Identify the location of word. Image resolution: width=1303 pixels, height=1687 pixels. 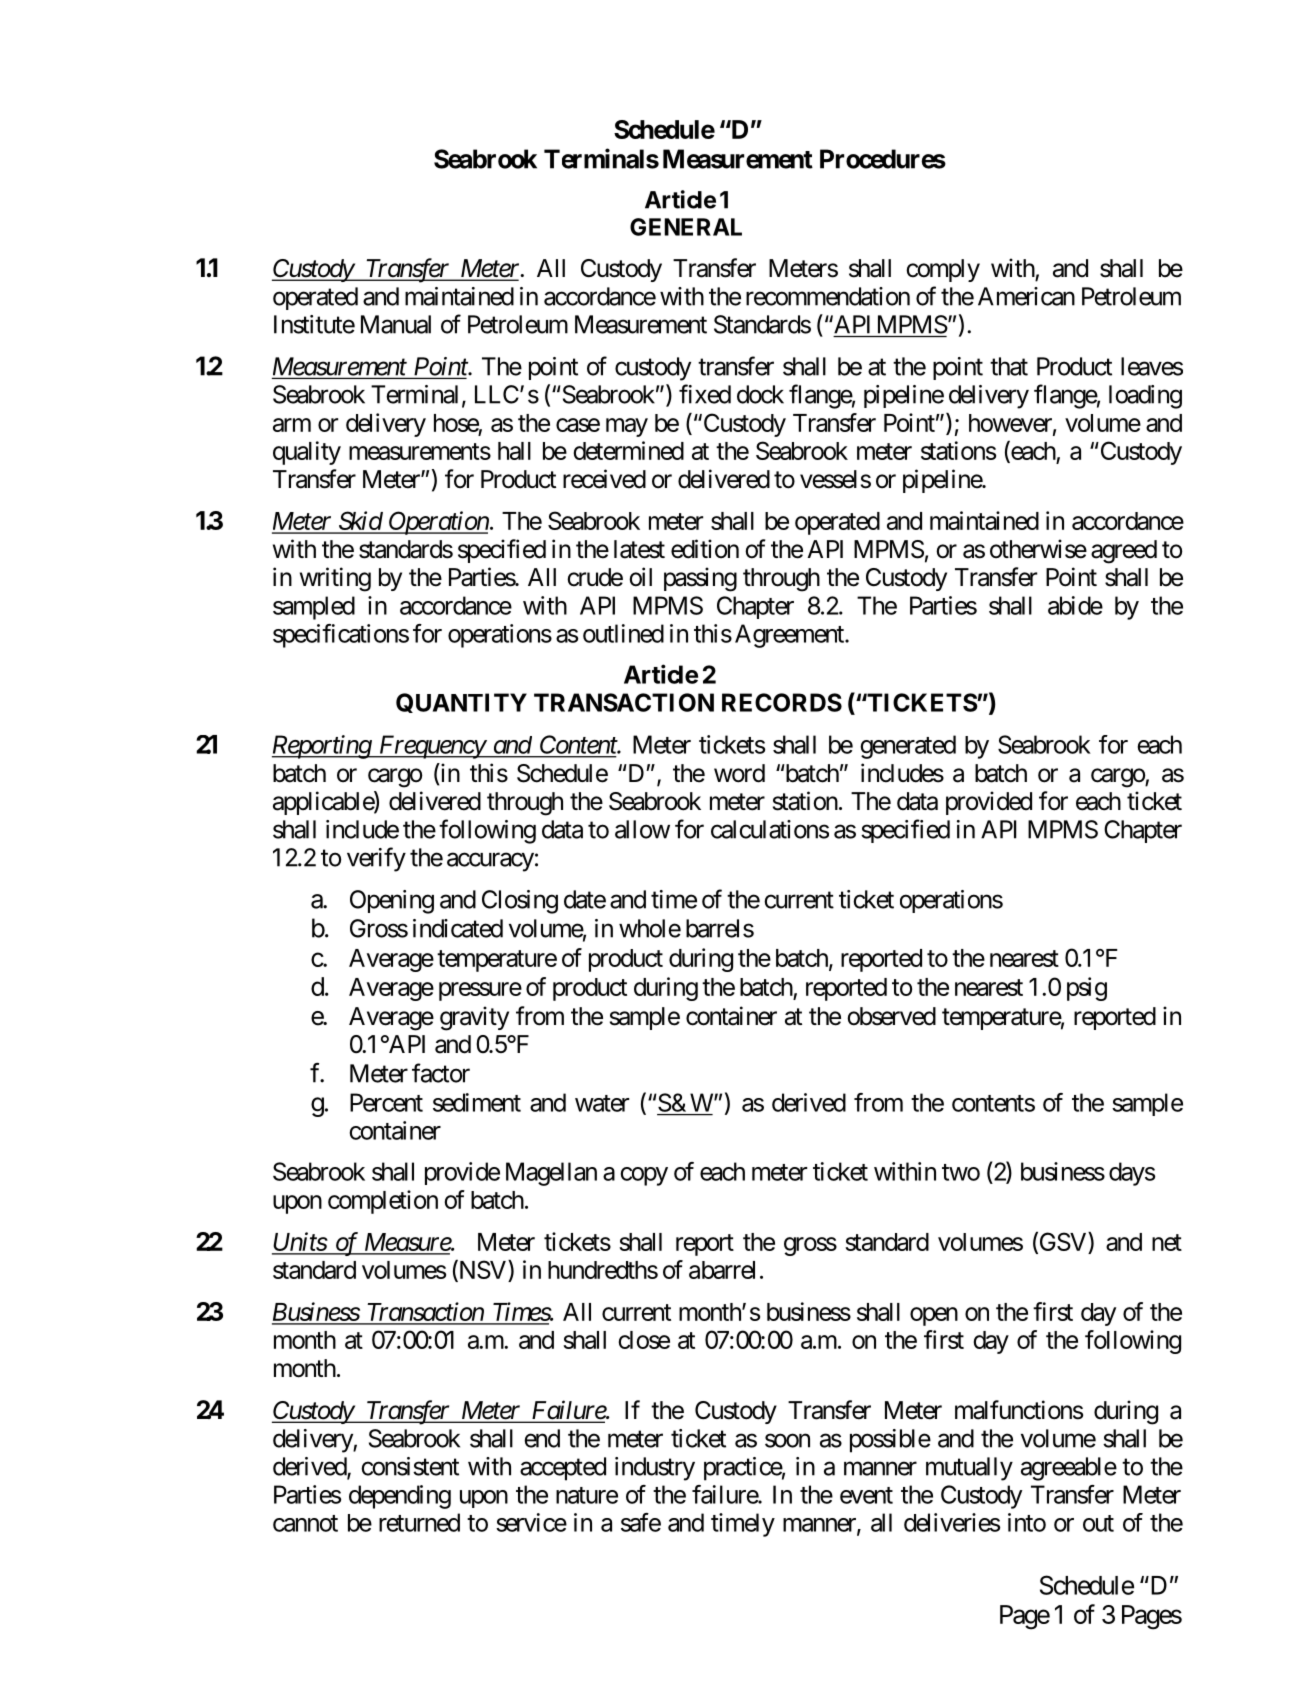
(739, 773).
